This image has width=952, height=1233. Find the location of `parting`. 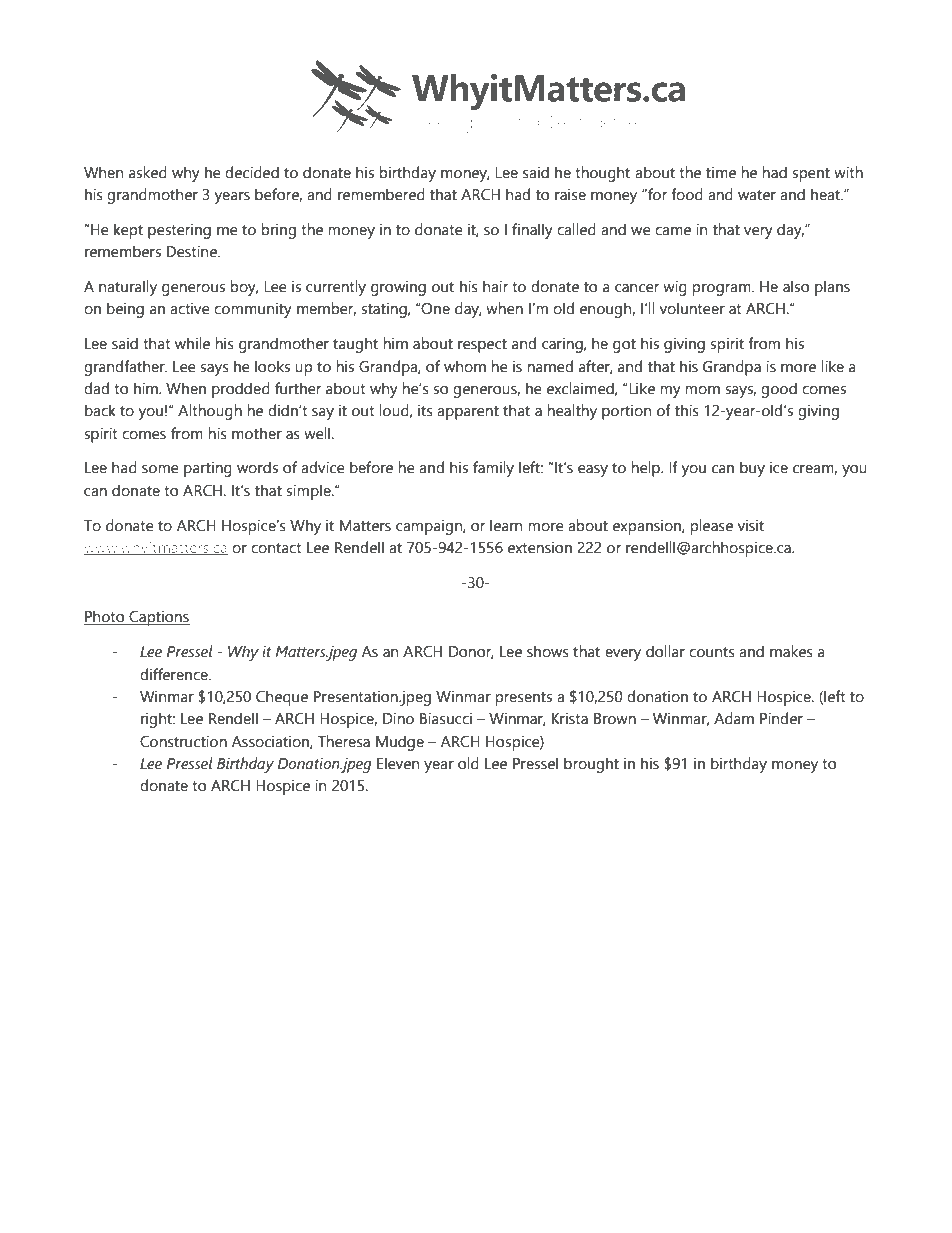

parting is located at coordinates (208, 469).
